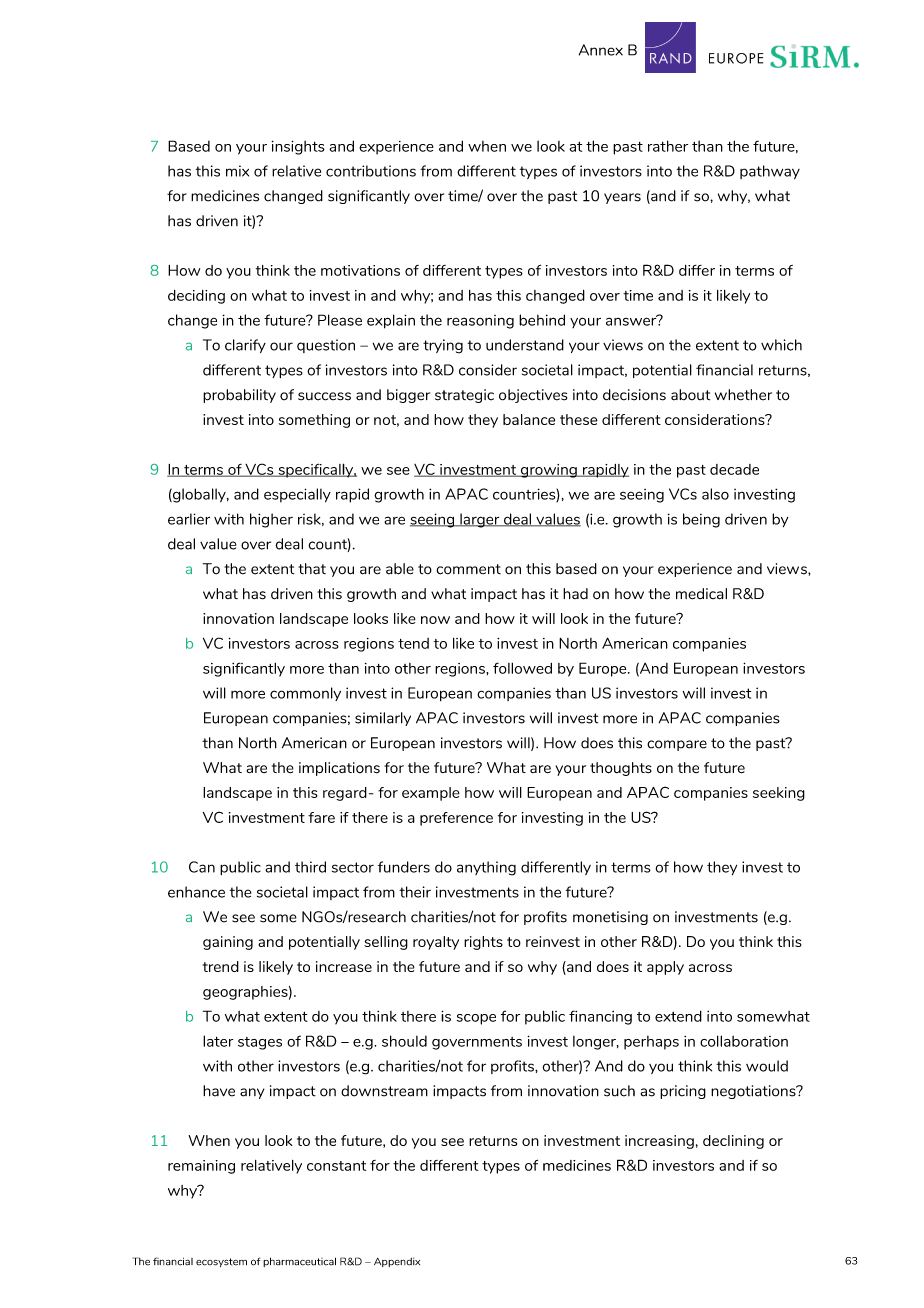 This document has height=1308, width=924. What do you see at coordinates (480, 520) in the document?
I see `larger` at bounding box center [480, 520].
